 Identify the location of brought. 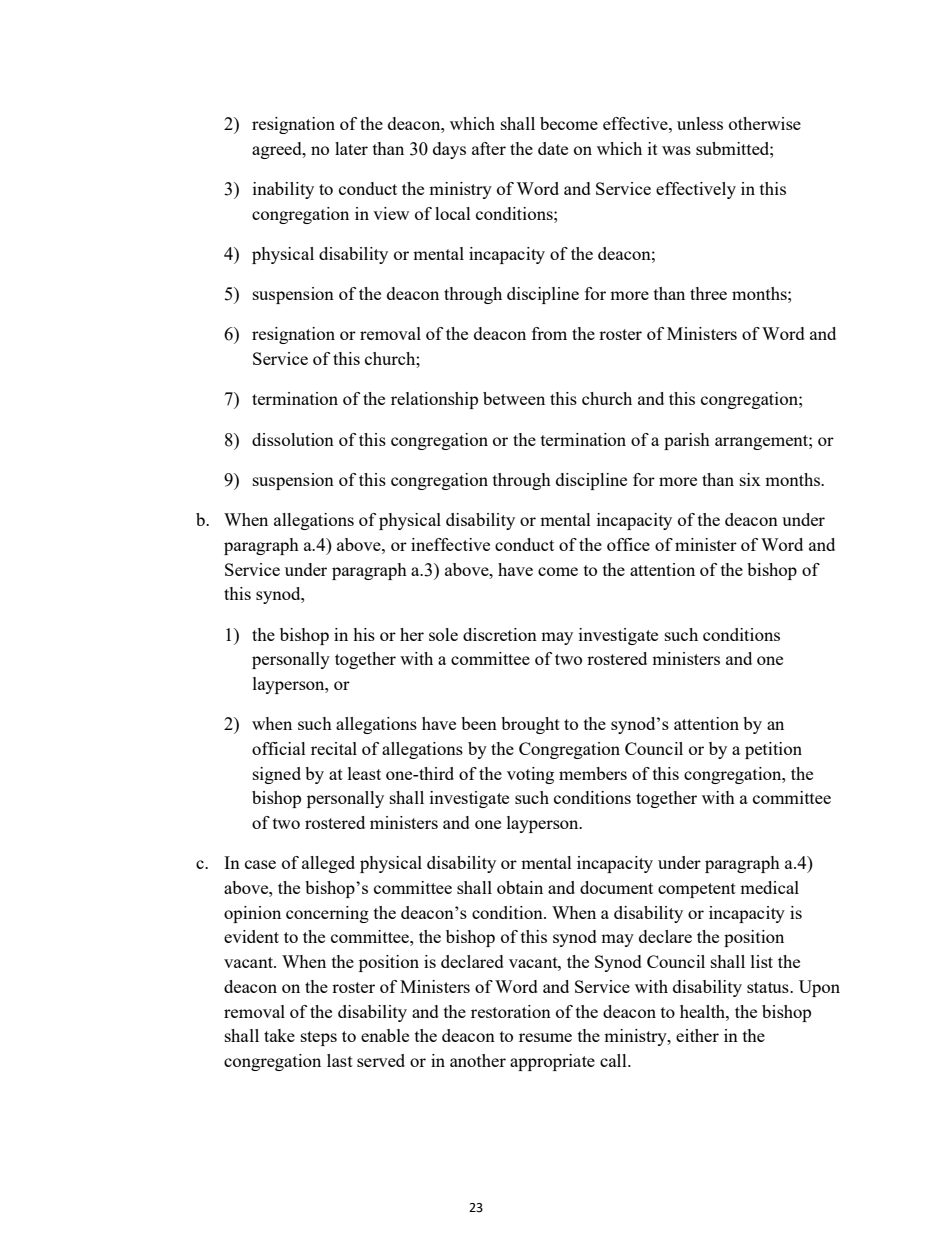
(530, 725).
